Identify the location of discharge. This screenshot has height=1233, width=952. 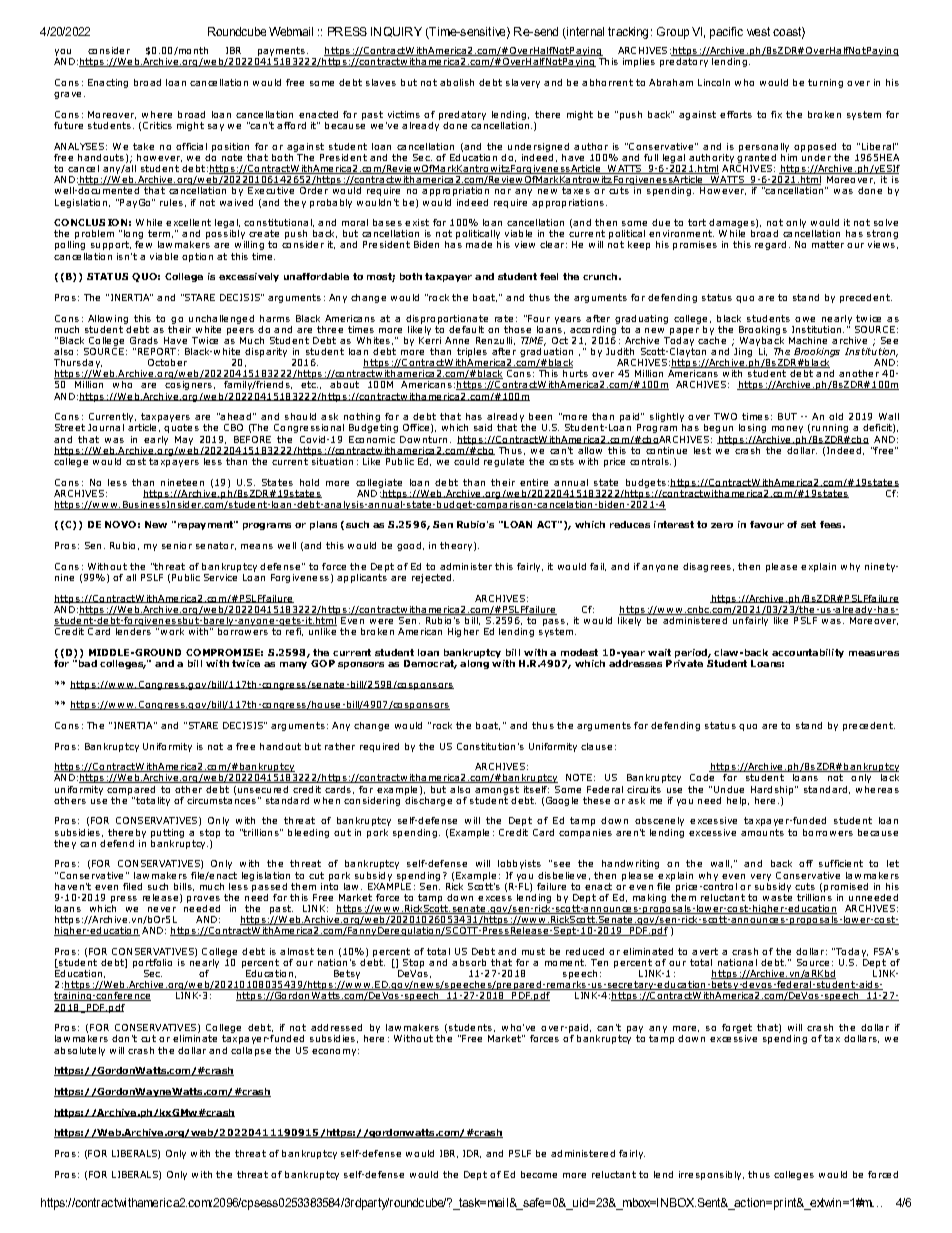
(428, 800).
